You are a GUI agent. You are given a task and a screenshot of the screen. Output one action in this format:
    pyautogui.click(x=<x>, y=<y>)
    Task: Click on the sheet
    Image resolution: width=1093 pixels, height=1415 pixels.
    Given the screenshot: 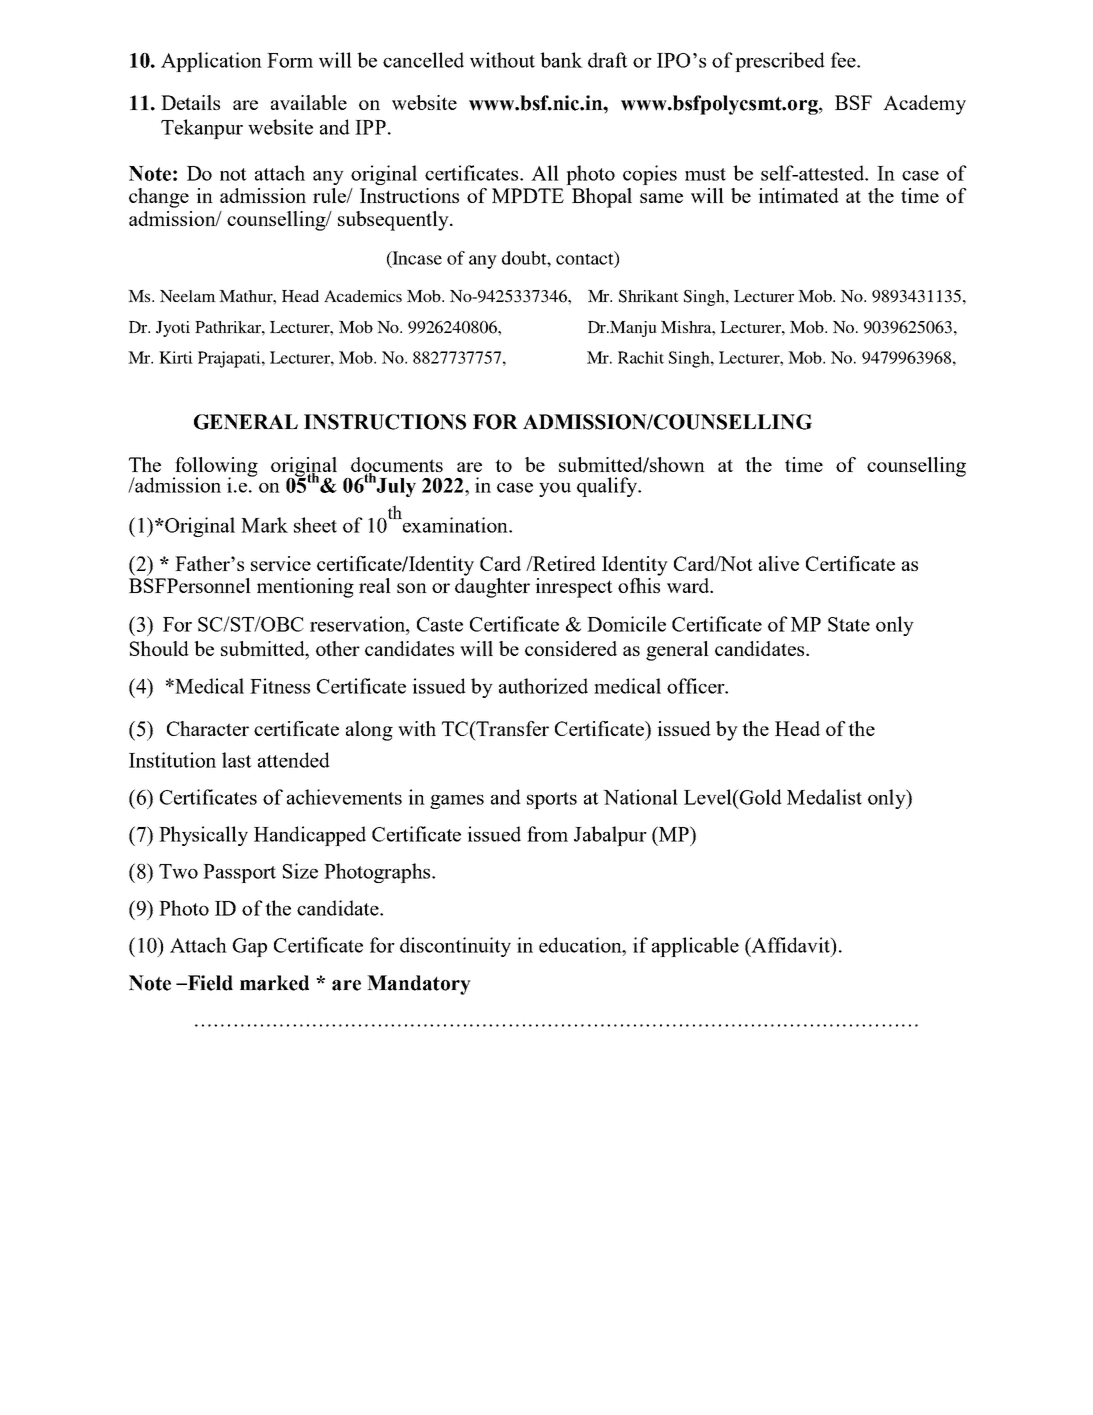 What is the action you would take?
    pyautogui.click(x=315, y=525)
